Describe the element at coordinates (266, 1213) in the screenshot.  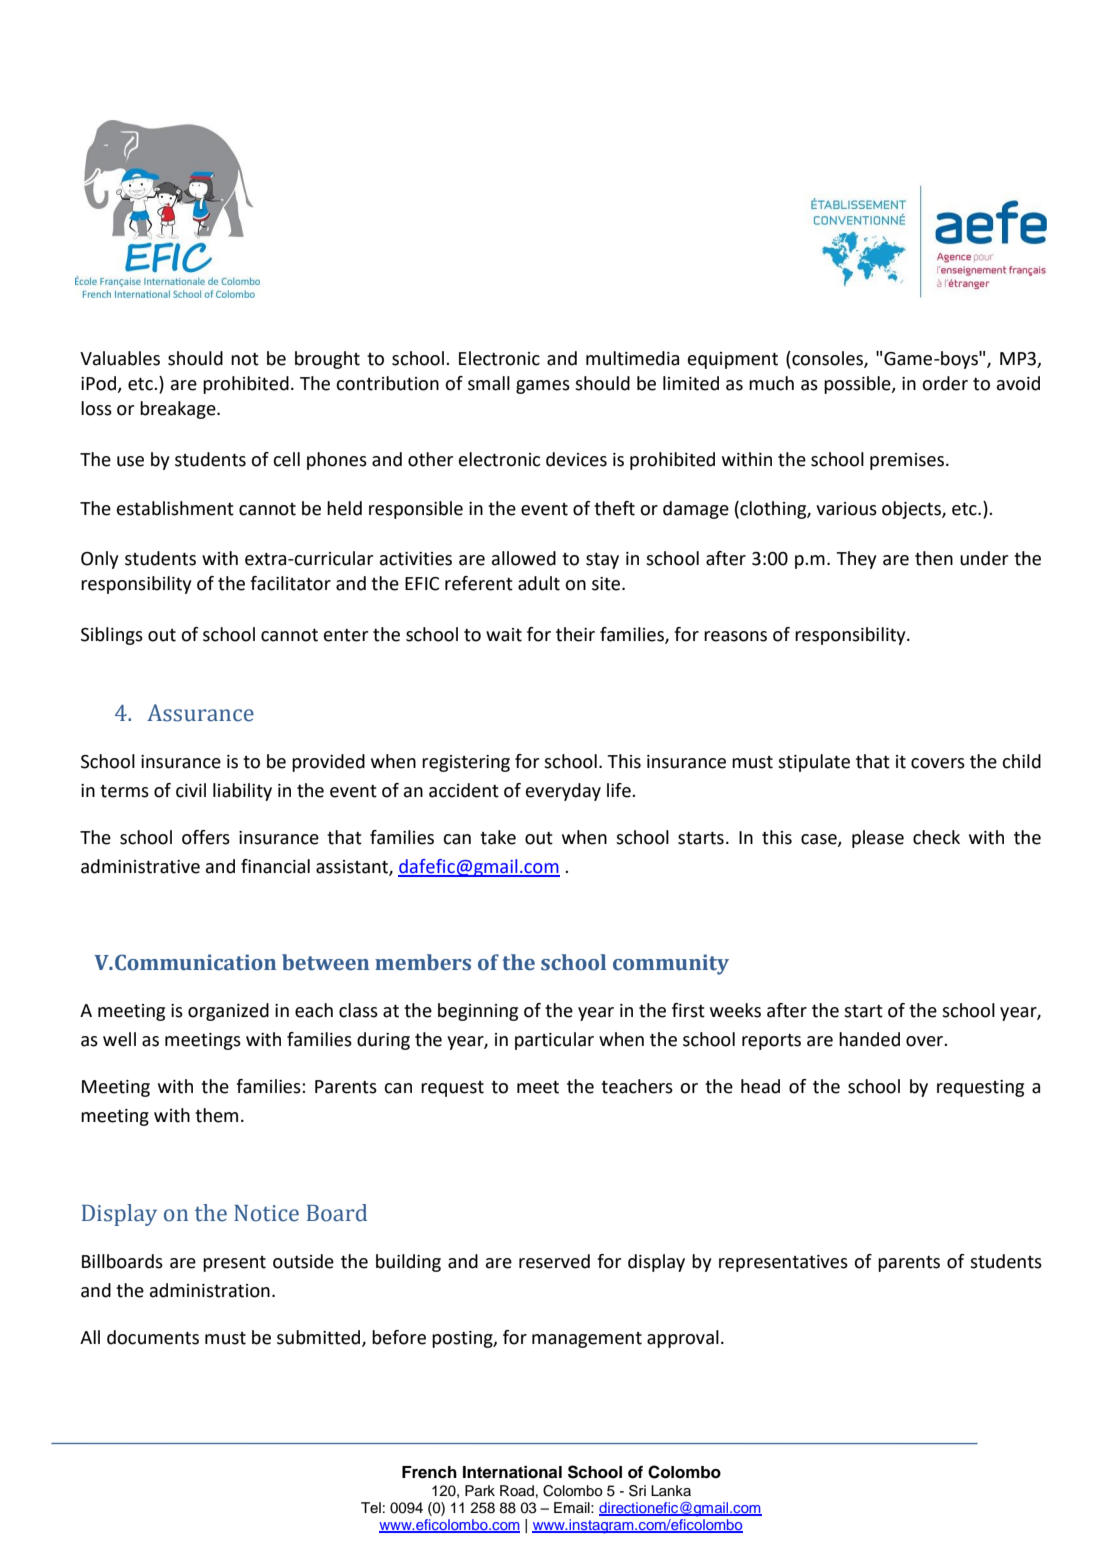
I see `Notice` at that location.
